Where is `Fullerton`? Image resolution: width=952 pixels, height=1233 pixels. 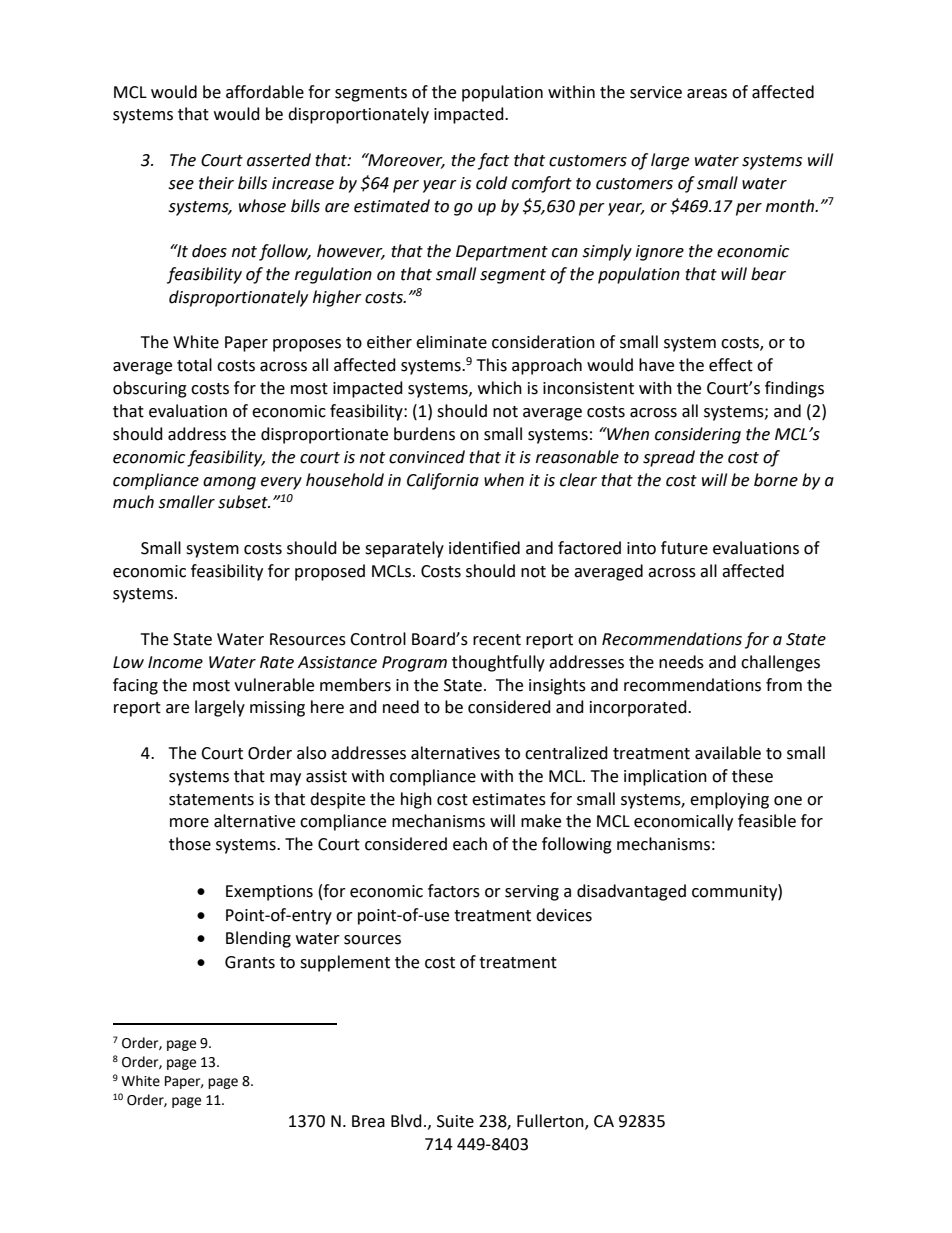
Fullerton is located at coordinates (551, 1122).
